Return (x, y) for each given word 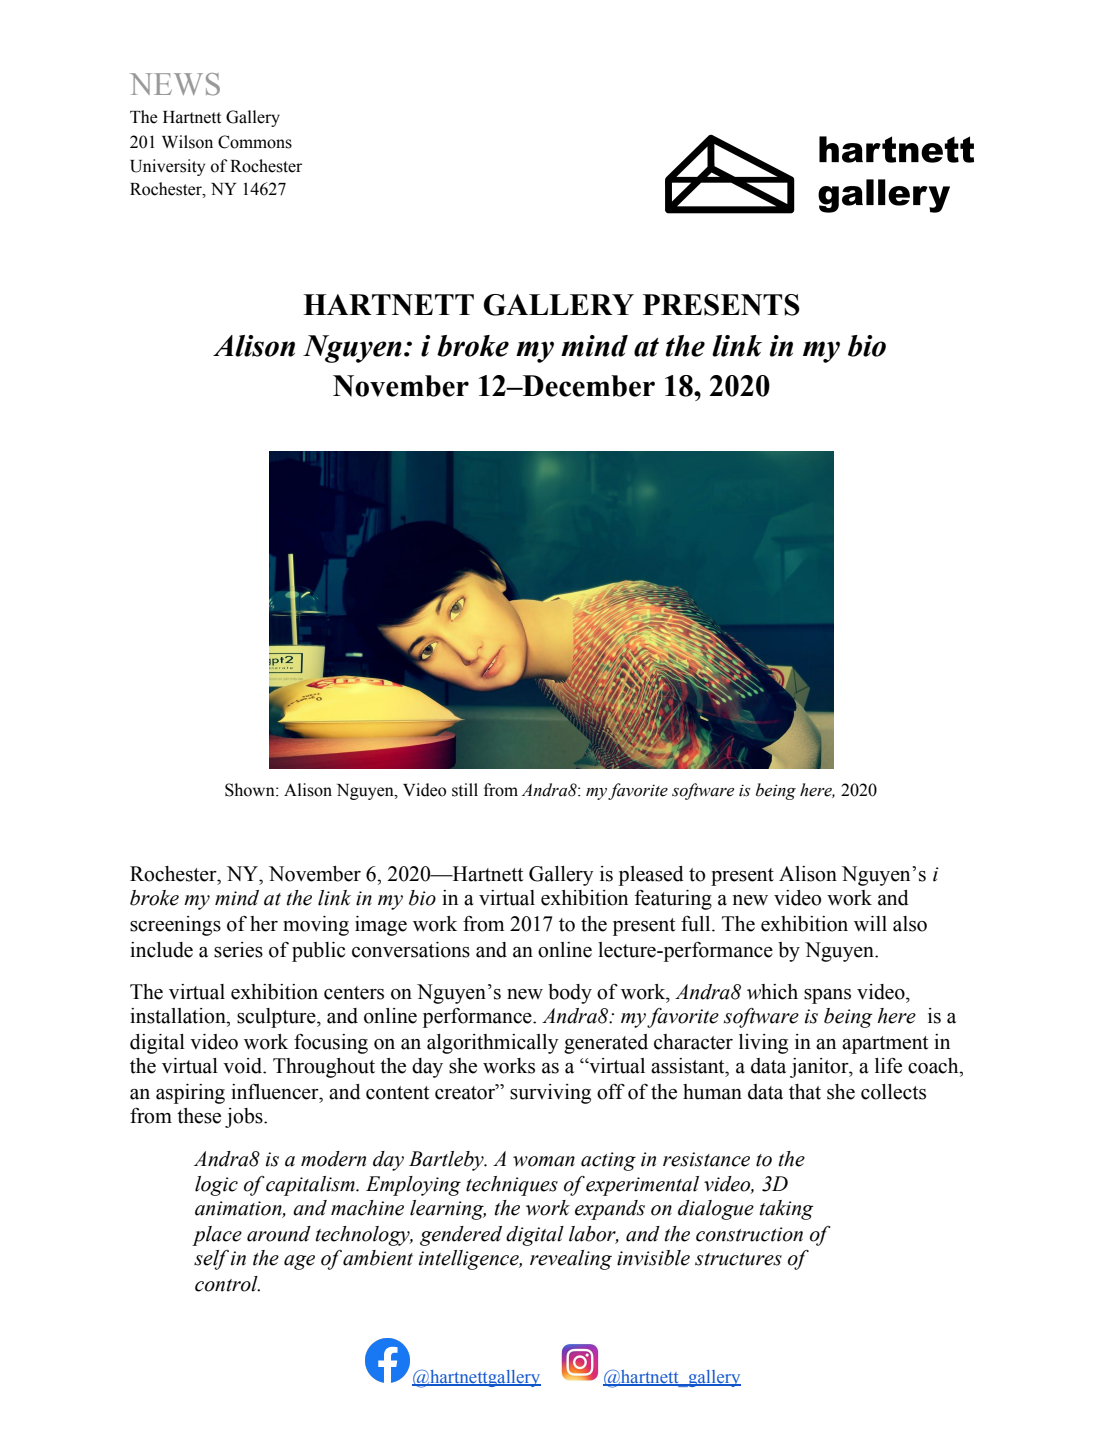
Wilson (187, 142)
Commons (255, 142)
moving (316, 926)
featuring (673, 900)
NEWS (175, 84)
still (465, 790)
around (279, 1234)
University (167, 167)
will (870, 923)
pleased (651, 876)
